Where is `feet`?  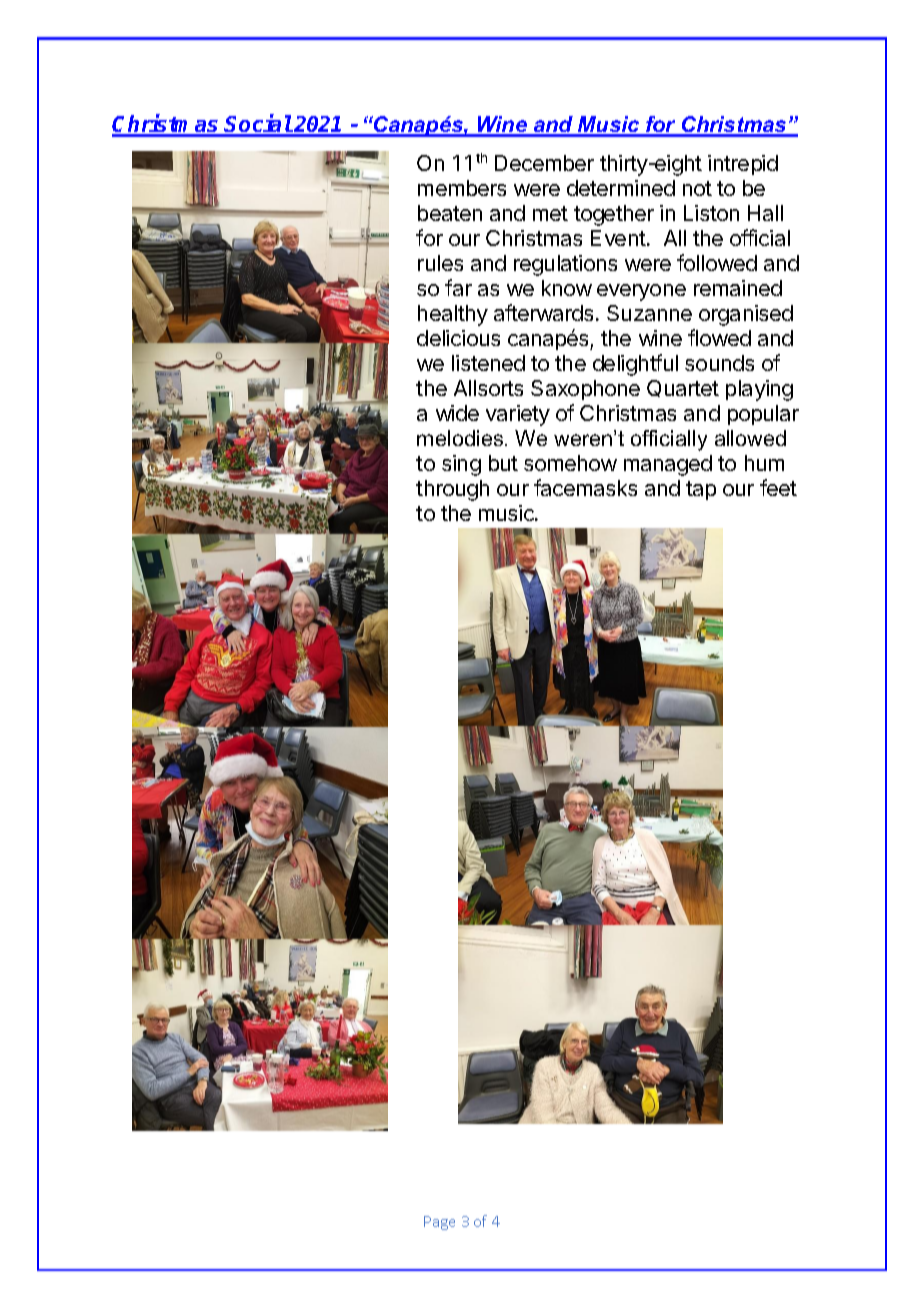 feet is located at coordinates (778, 487).
